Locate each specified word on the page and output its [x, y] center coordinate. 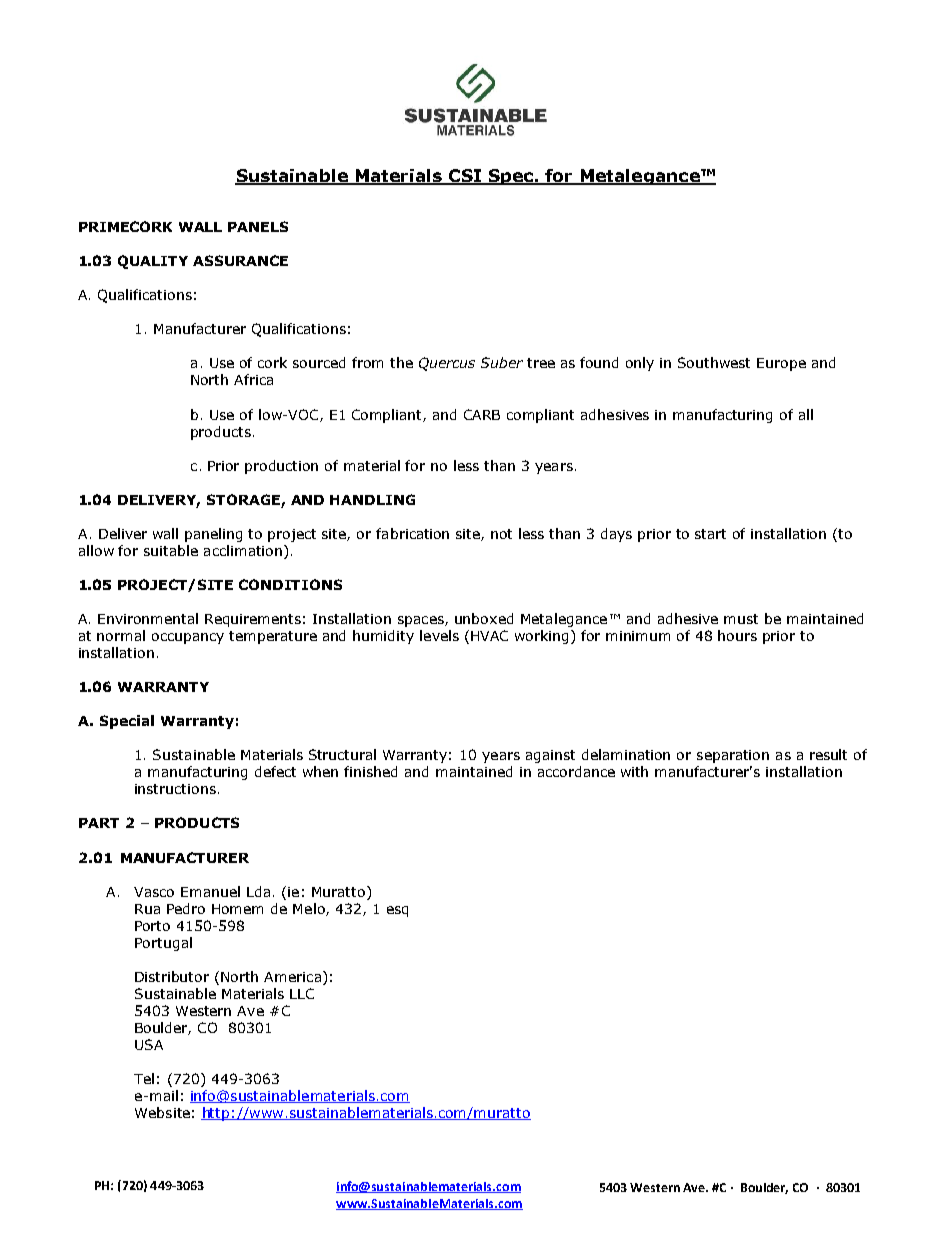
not [501, 534]
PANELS [258, 226]
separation [733, 756]
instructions [175, 789]
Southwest [714, 362]
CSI [465, 177]
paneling [213, 535]
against [550, 756]
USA [149, 1044]
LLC [302, 993]
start [710, 534]
